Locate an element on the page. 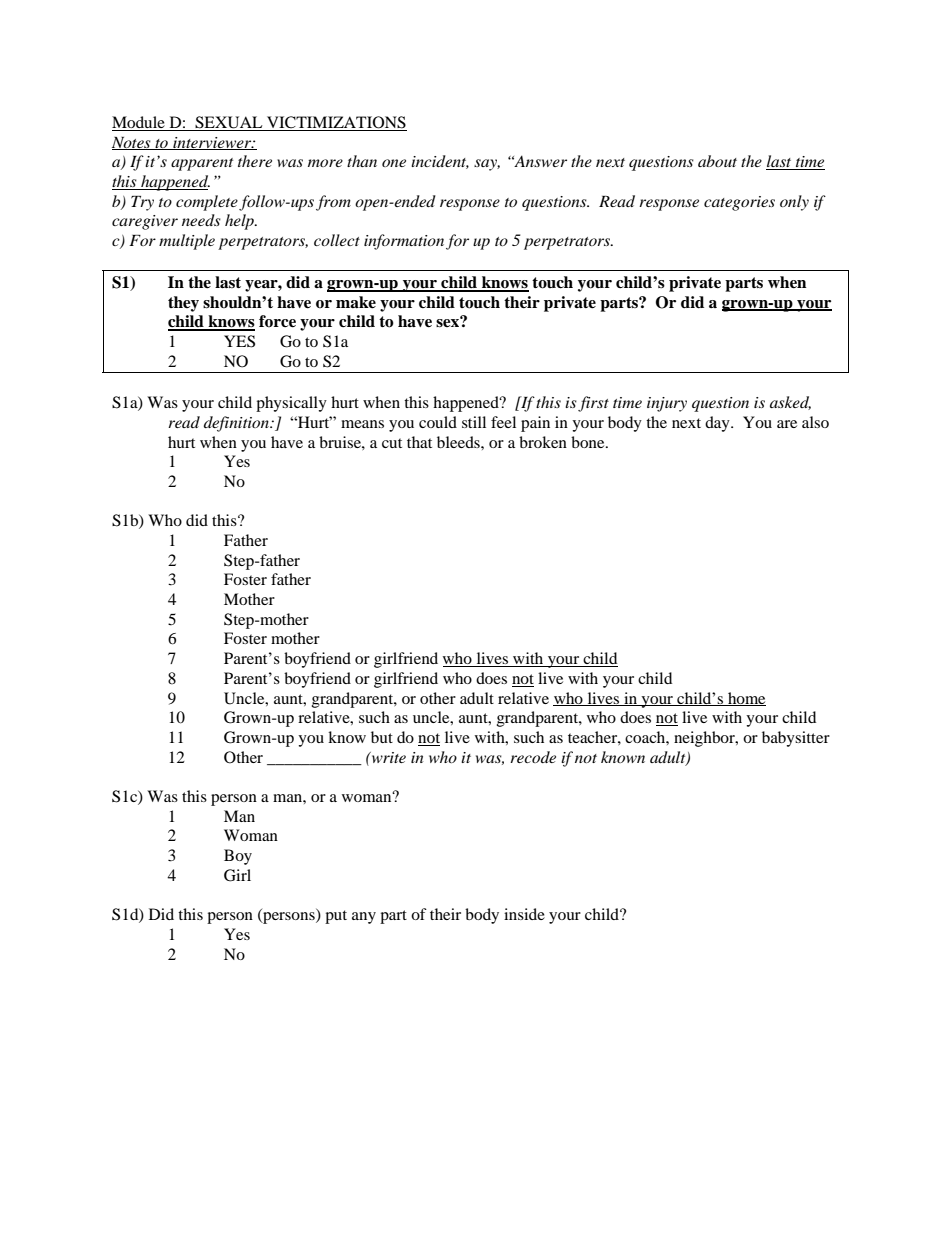  day is located at coordinates (718, 424).
